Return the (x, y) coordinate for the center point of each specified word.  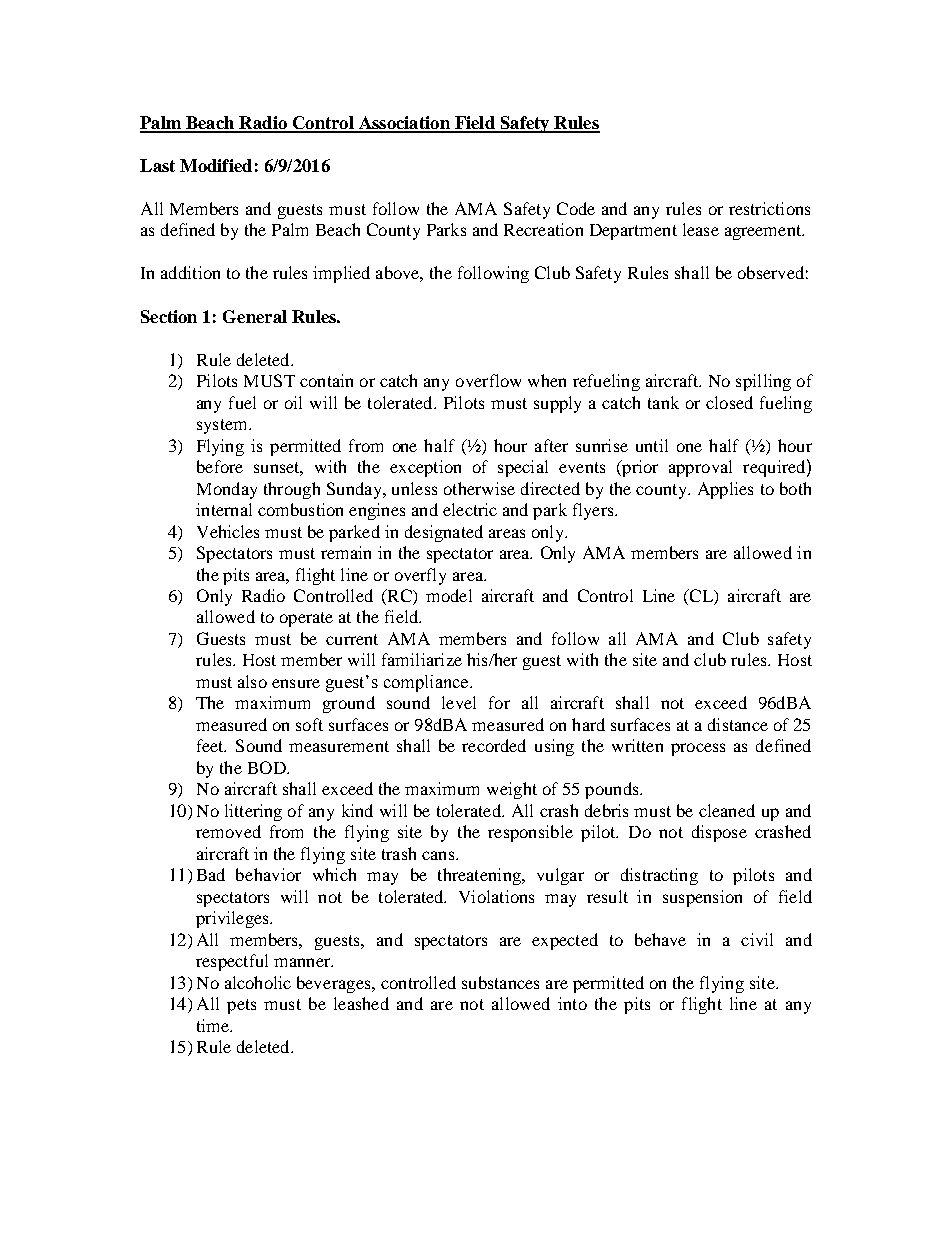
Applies (725, 490)
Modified (216, 165)
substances (500, 982)
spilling (763, 382)
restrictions (769, 208)
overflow (488, 380)
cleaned (727, 810)
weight (512, 790)
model (449, 595)
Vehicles (228, 531)
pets (241, 1006)
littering (253, 812)
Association (404, 124)
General (255, 316)
